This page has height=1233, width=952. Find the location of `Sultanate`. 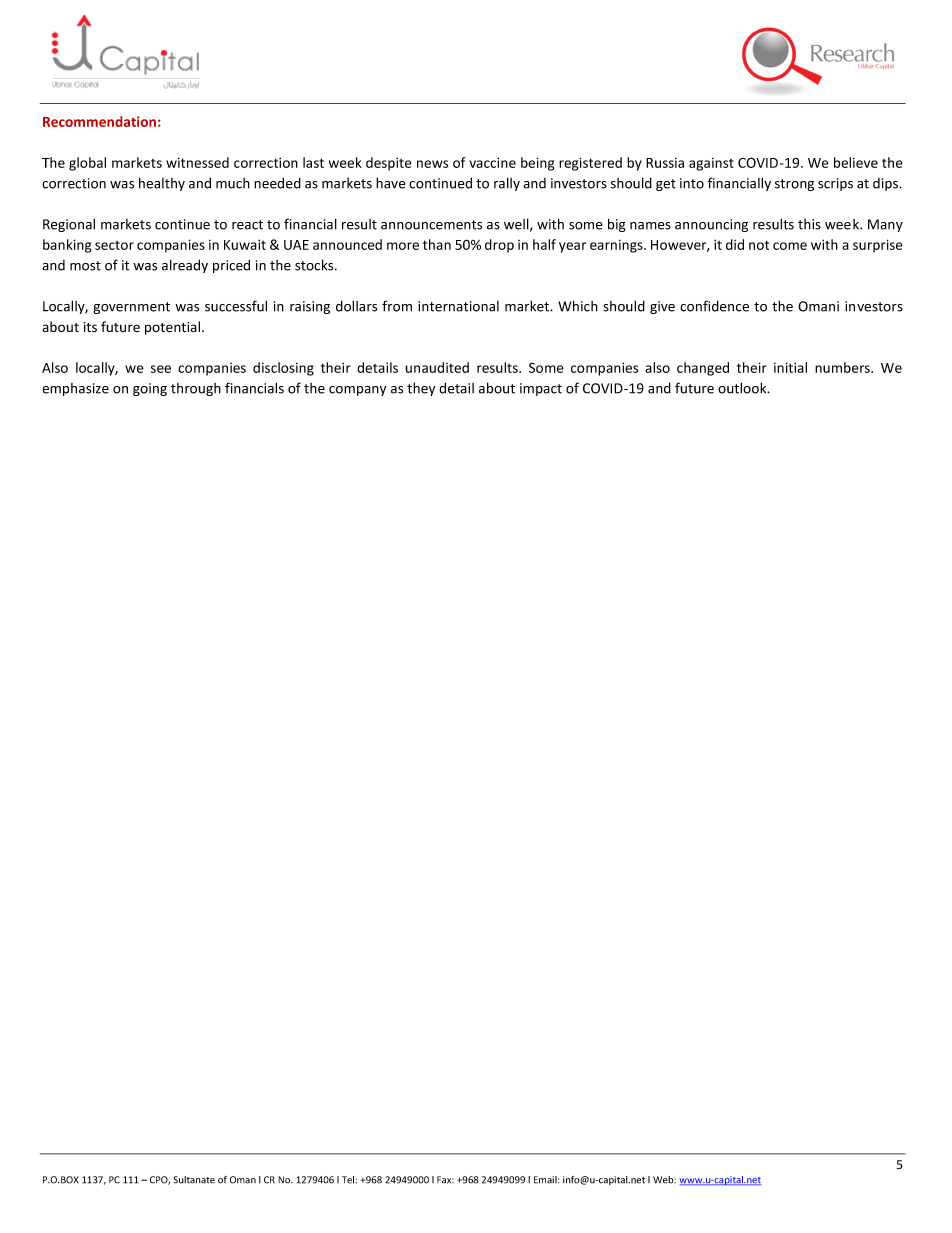

Sultanate is located at coordinates (194, 1180).
